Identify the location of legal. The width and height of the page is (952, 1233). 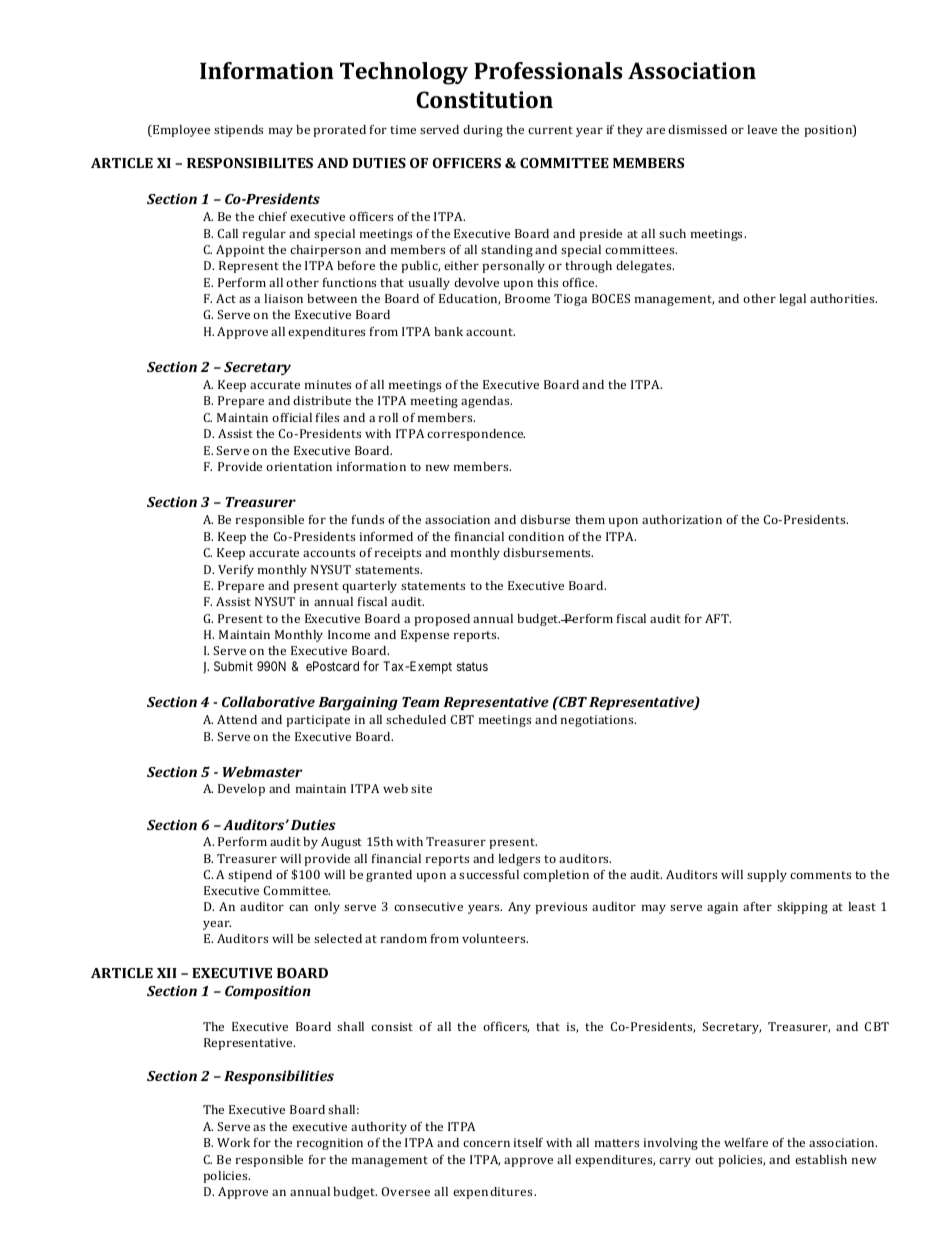
(792, 300).
